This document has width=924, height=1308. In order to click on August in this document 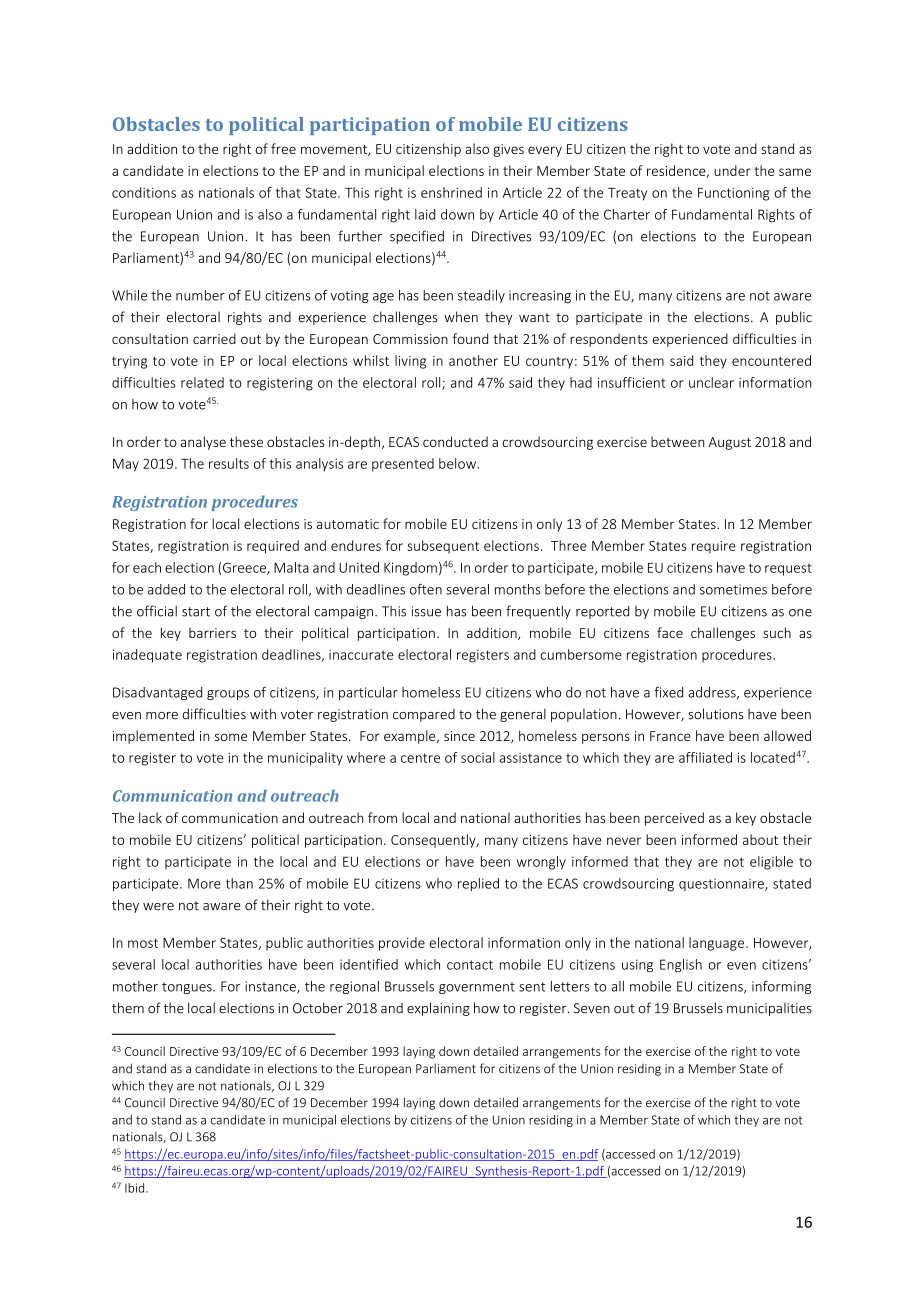, I will do `click(729, 443)`.
